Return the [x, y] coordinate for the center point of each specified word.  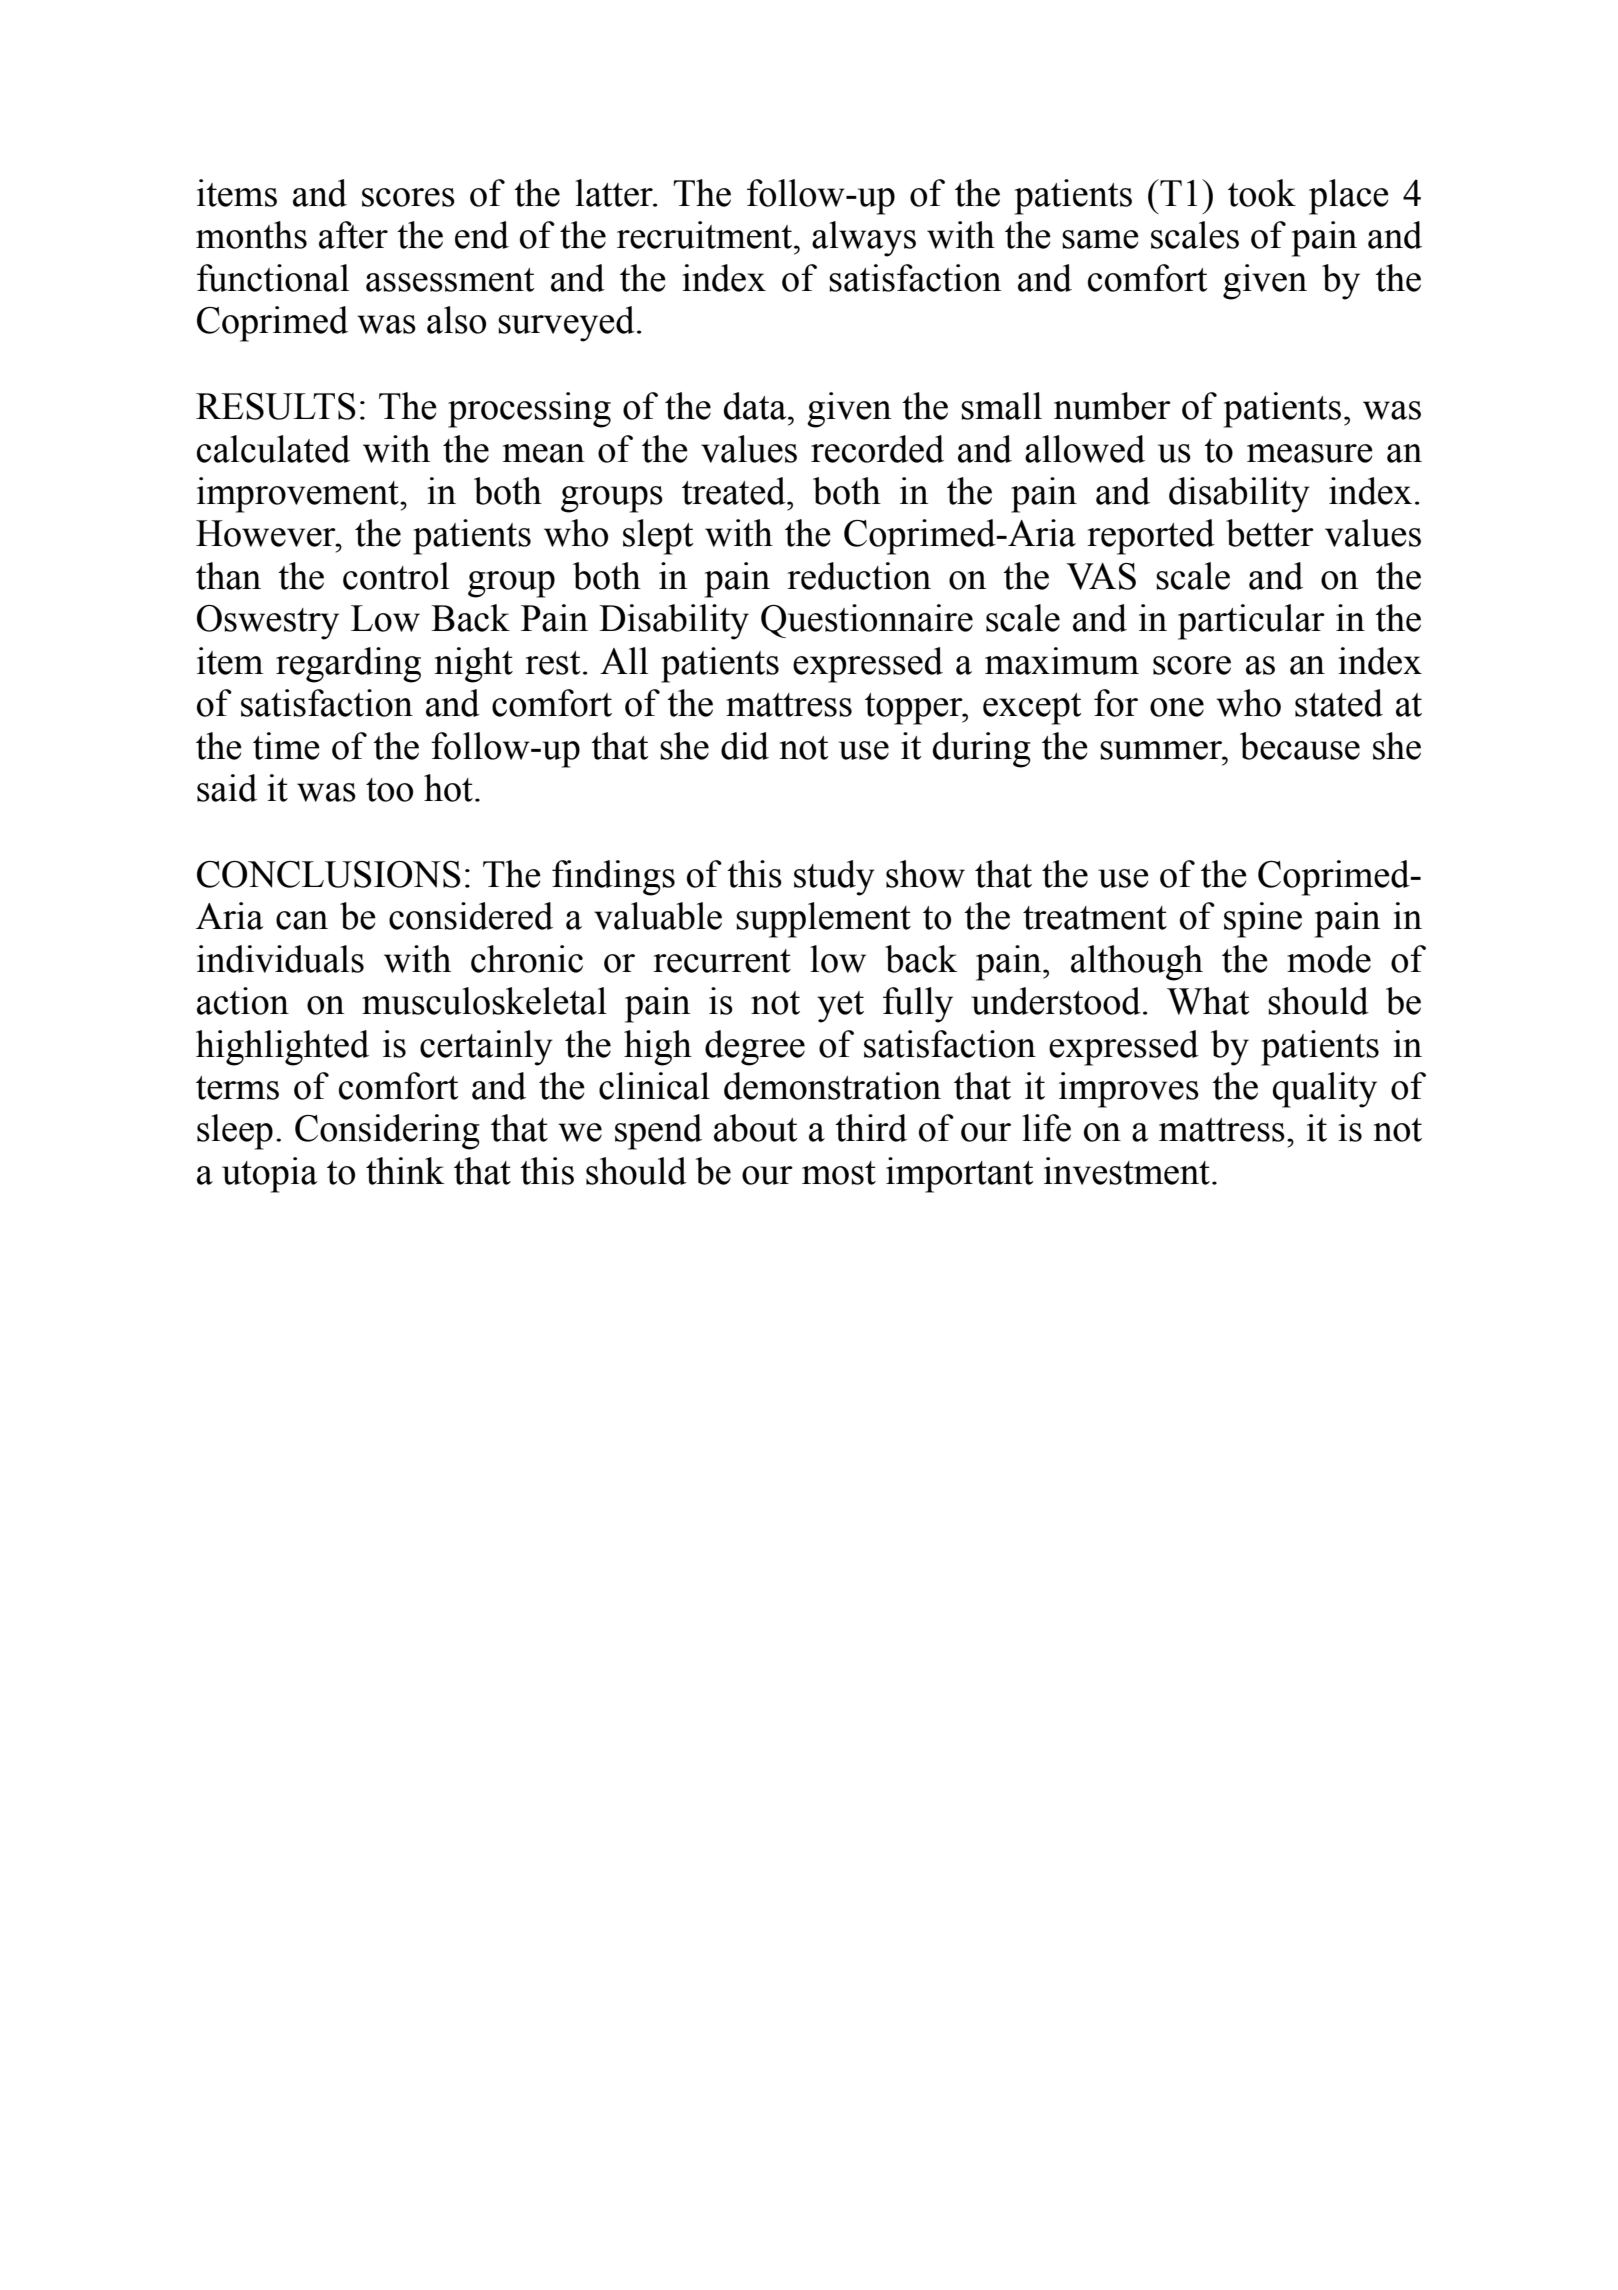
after [353, 235]
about [756, 1128]
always [864, 239]
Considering [387, 1132]
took [1262, 193]
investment [1127, 1171]
